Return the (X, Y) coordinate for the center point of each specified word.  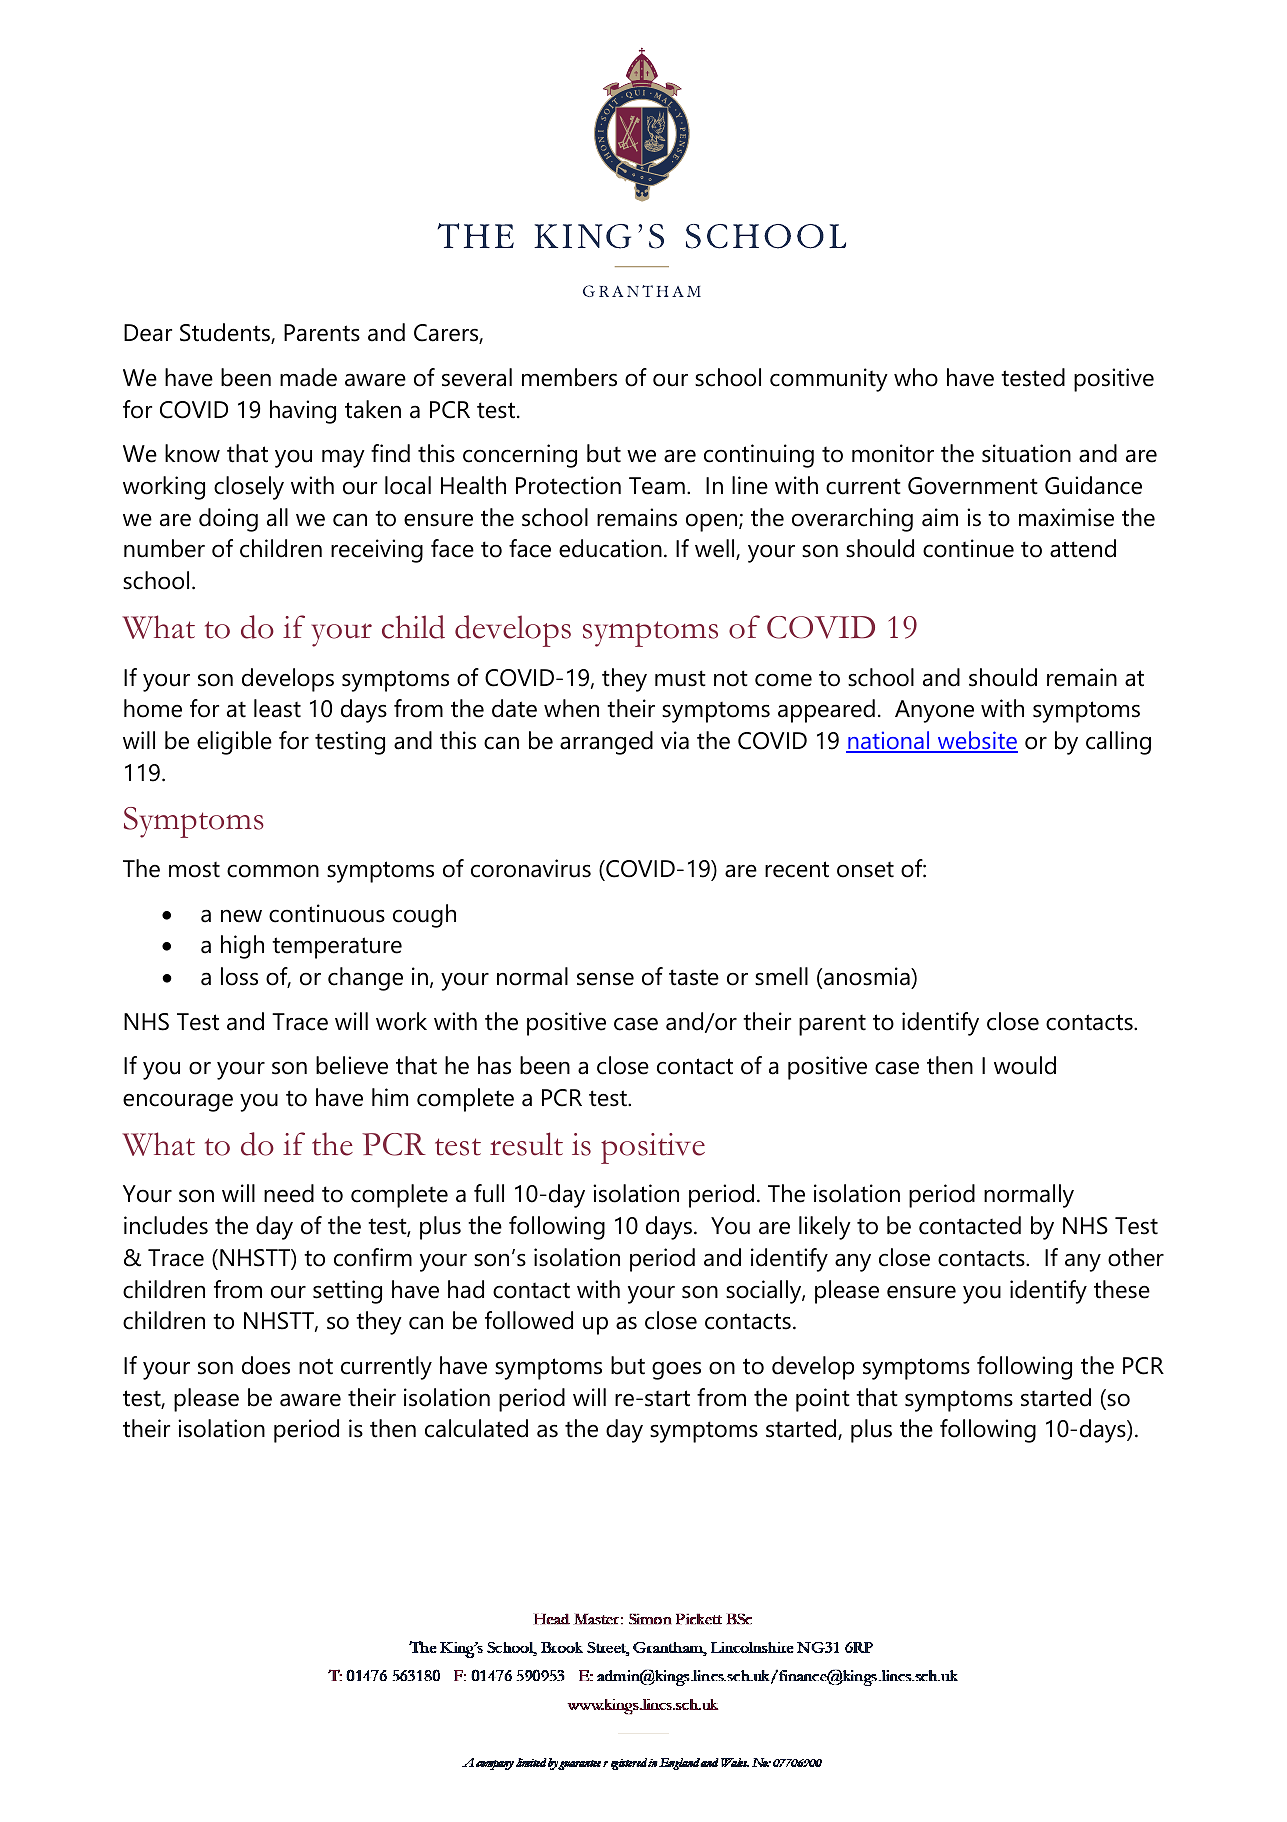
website (976, 741)
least (277, 708)
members (569, 377)
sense (605, 979)
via (675, 740)
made (308, 377)
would (1025, 1065)
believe (352, 1065)
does (266, 1365)
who (916, 377)
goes (676, 1370)
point (823, 1400)
